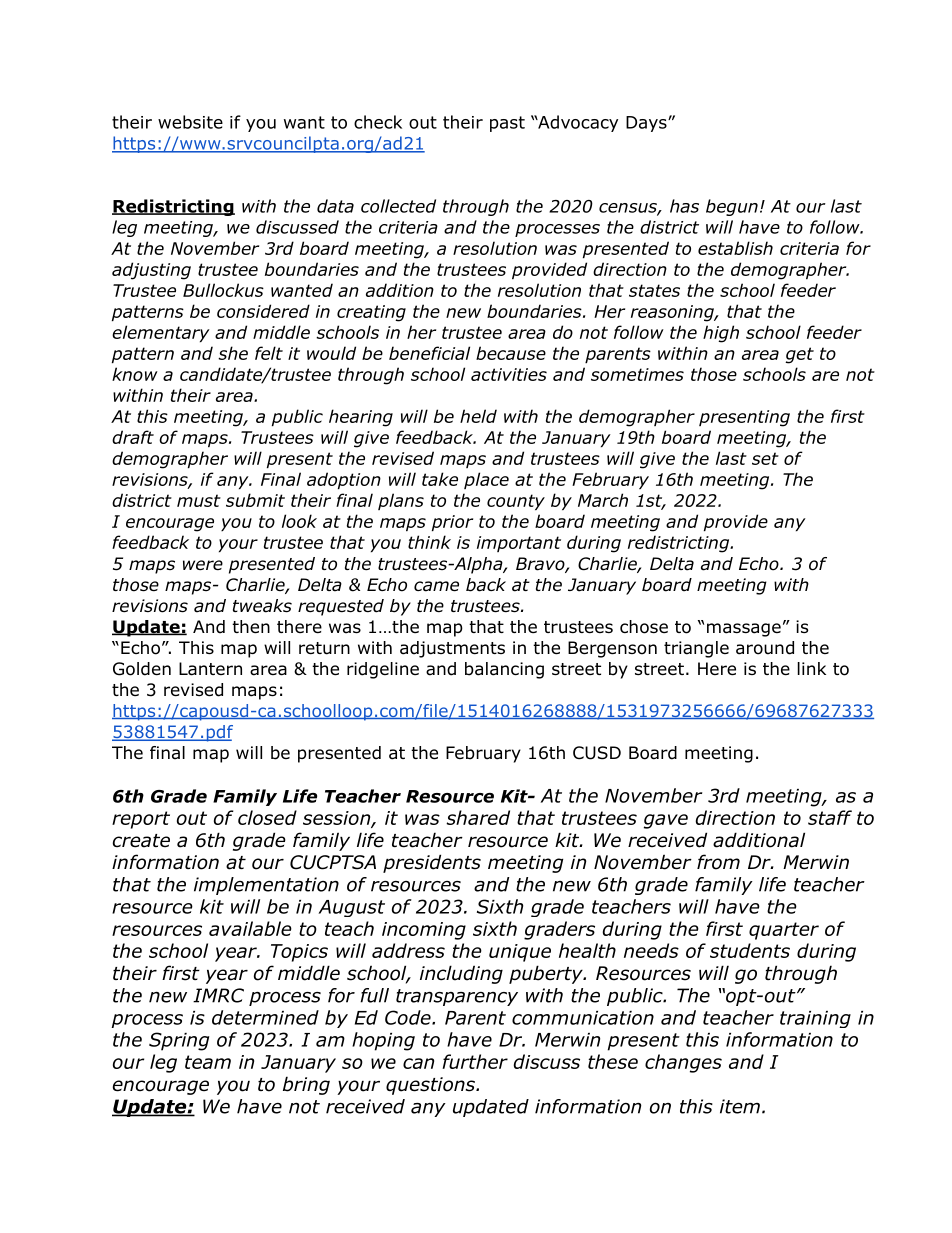 Image resolution: width=952 pixels, height=1233 pixels. Describe the element at coordinates (267, 817) in the screenshot. I see `closed` at that location.
